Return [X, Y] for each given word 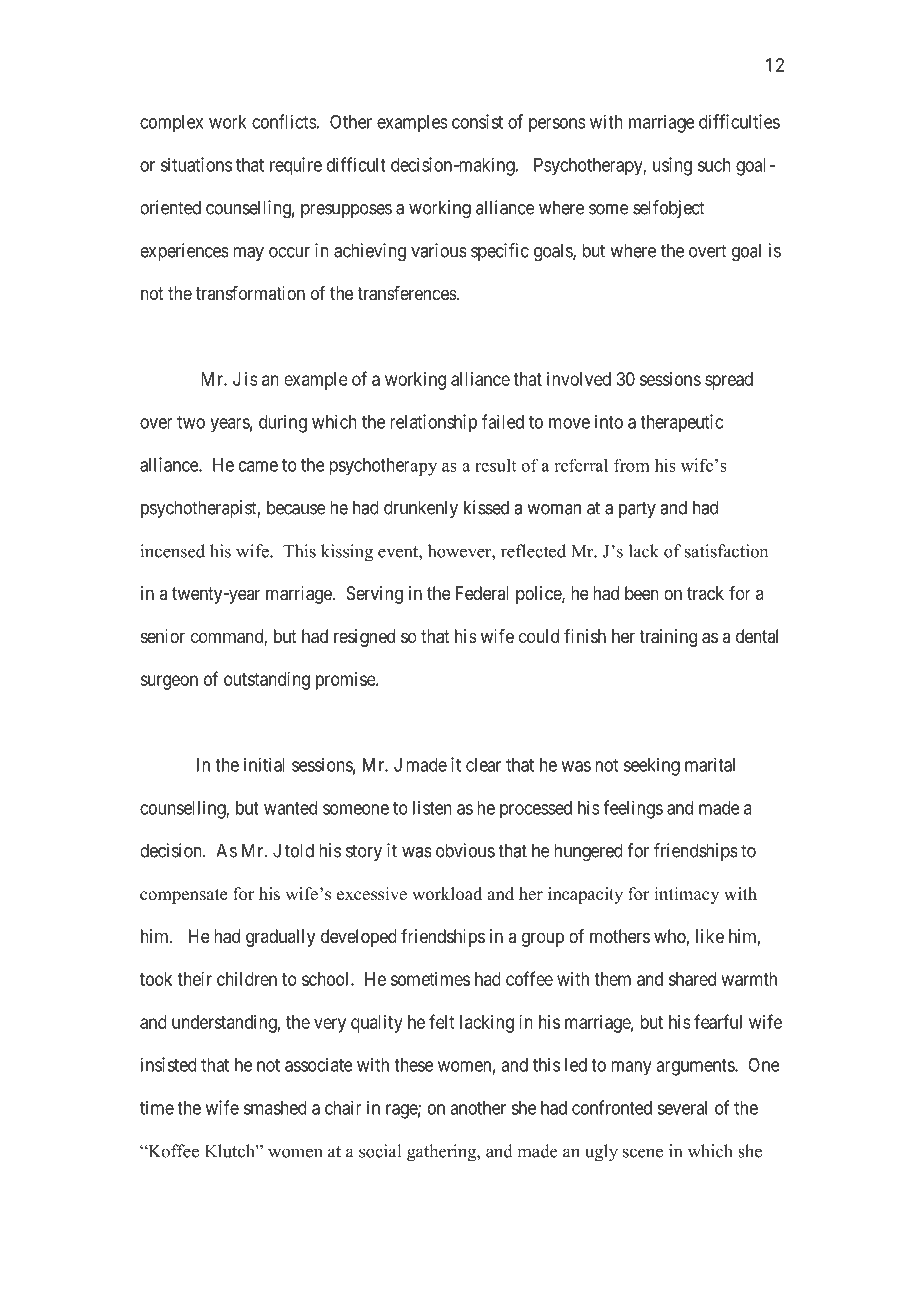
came [258, 466]
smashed [275, 1108]
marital [710, 764]
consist [477, 121]
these [413, 1065]
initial [264, 764]
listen [432, 807]
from [632, 465]
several [682, 1108]
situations [196, 164]
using [672, 166]
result [495, 465]
